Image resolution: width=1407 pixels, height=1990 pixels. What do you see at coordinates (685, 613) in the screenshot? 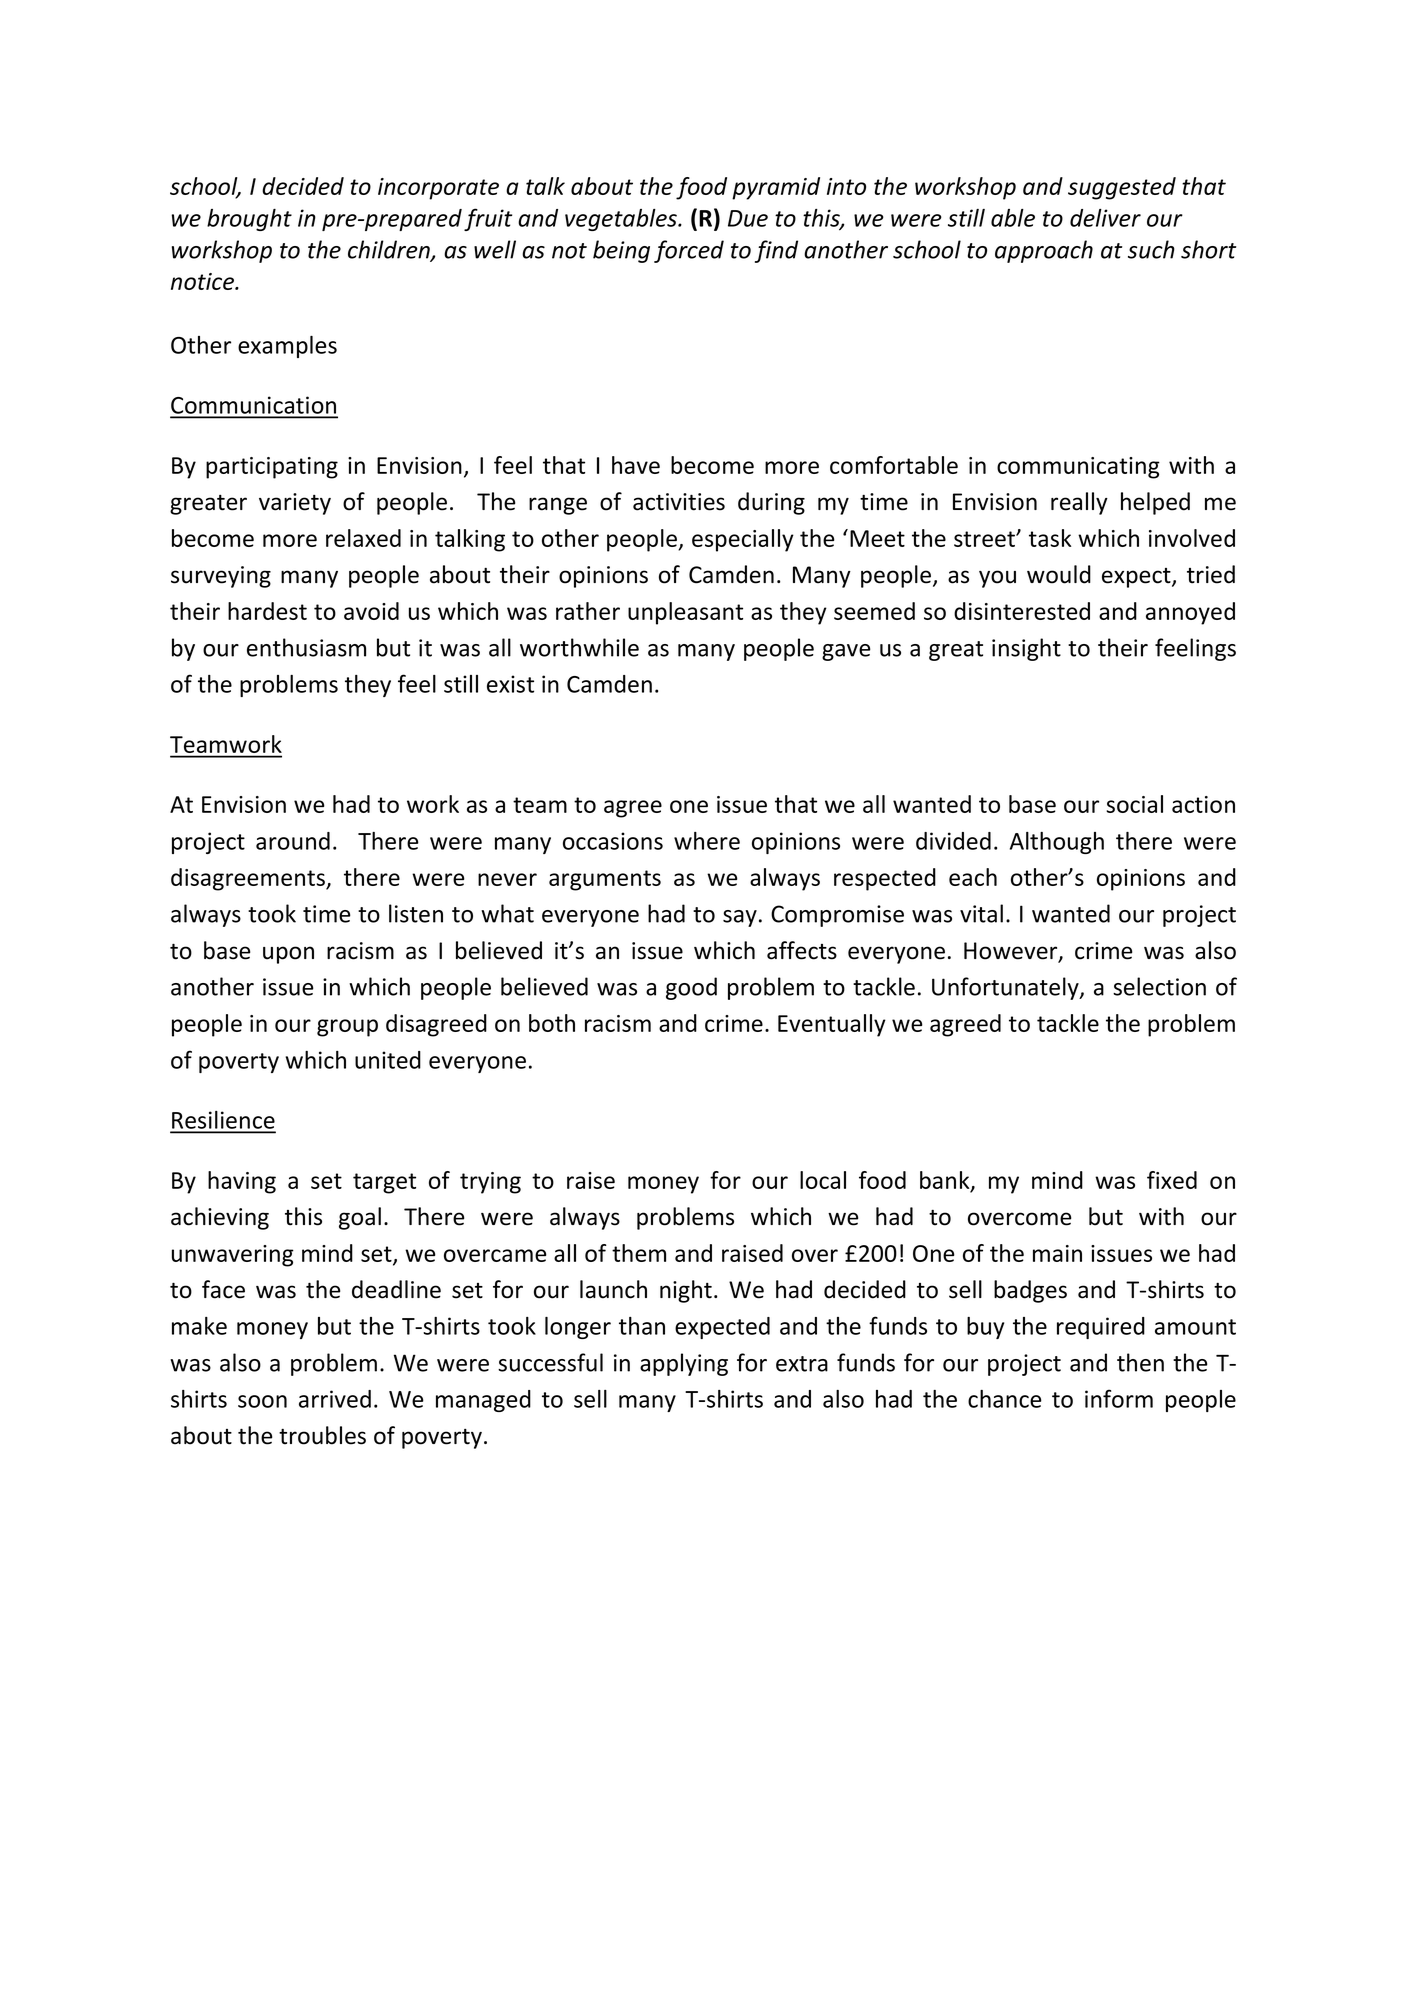
I see `unpleasant` at bounding box center [685, 613].
